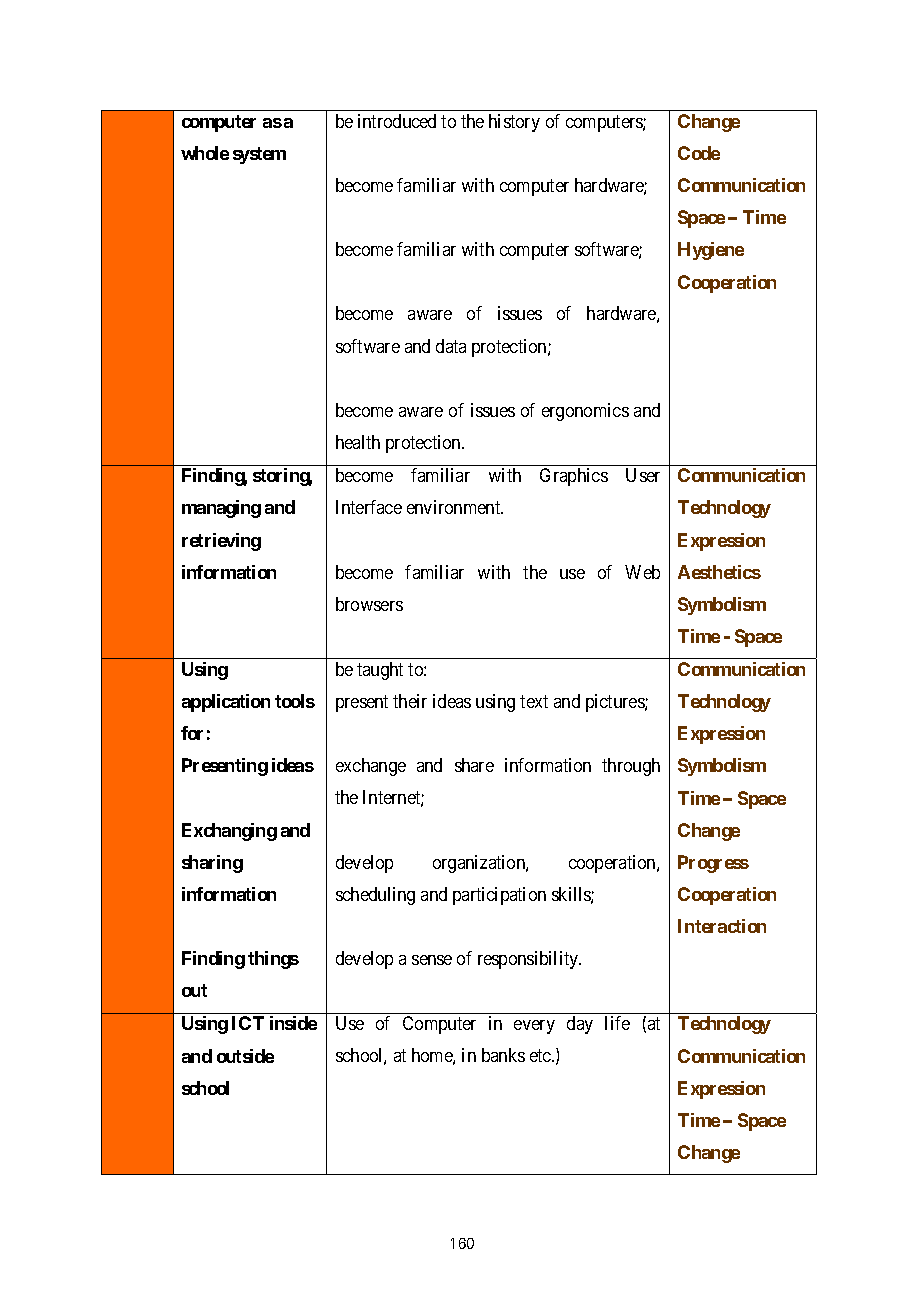 The image size is (924, 1308). What do you see at coordinates (642, 572) in the screenshot?
I see `Web` at bounding box center [642, 572].
